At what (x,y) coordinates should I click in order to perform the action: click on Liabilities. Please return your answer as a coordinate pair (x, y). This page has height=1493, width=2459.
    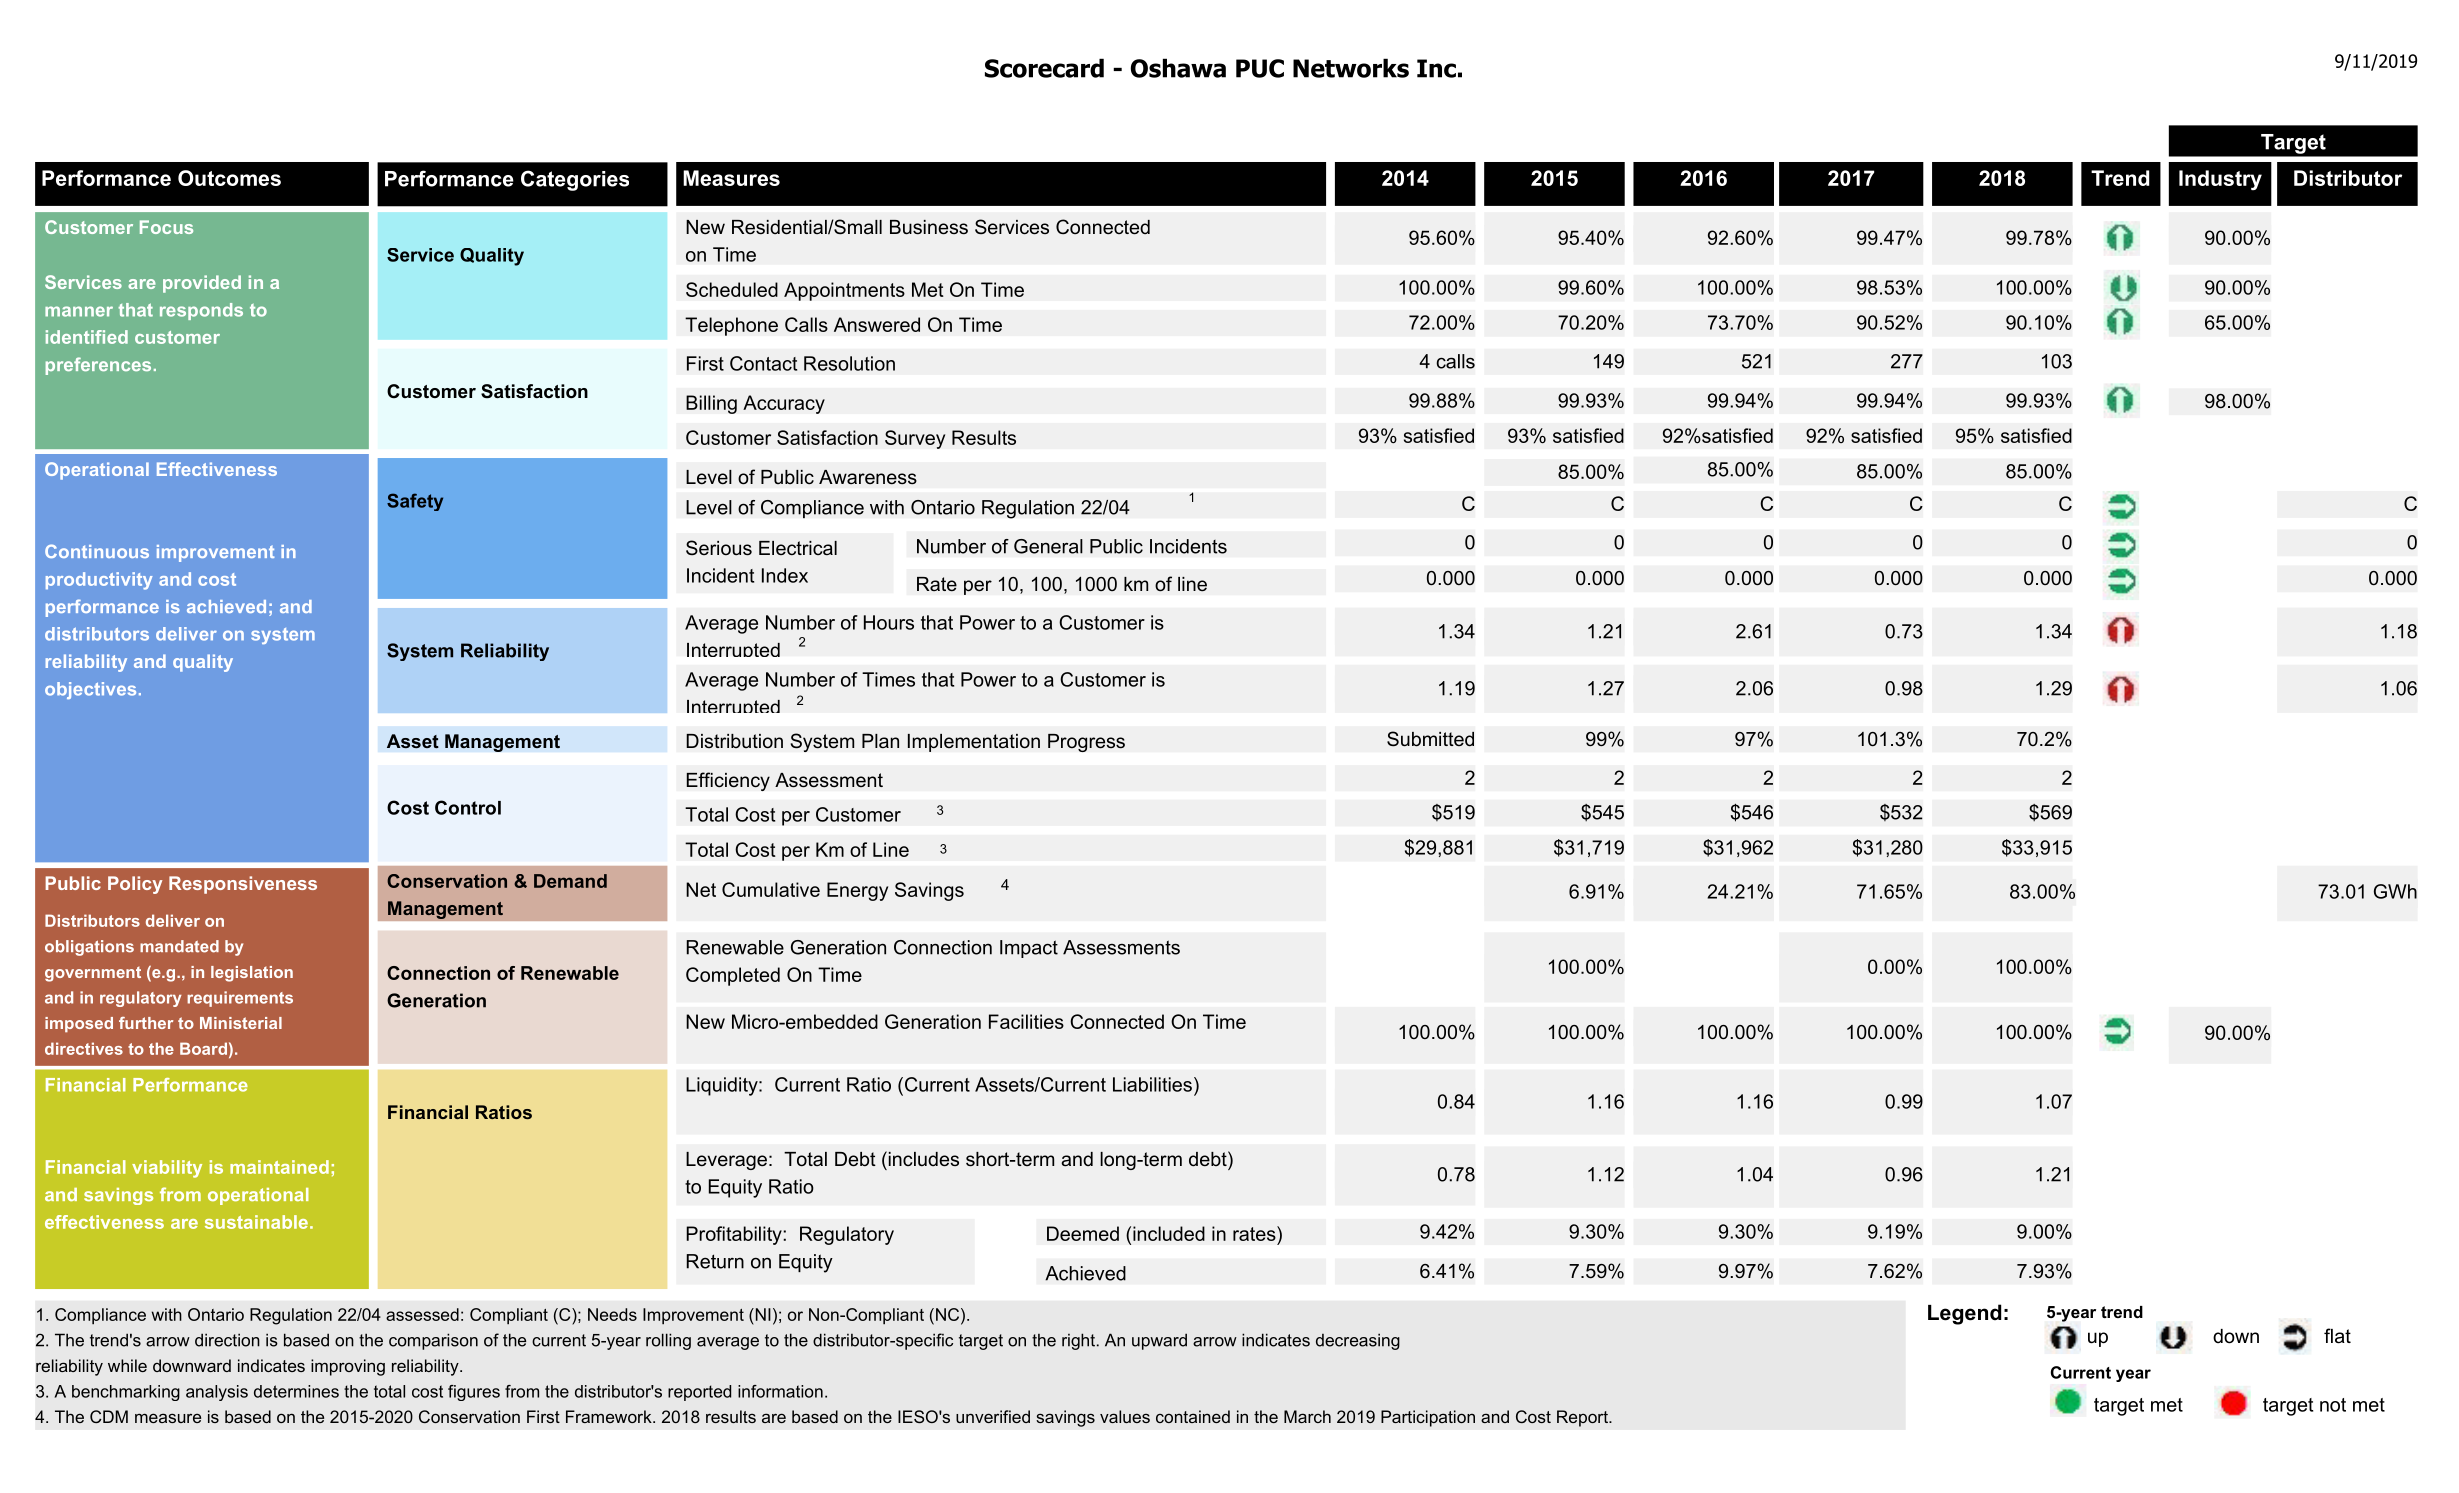
    Looking at the image, I should click on (1152, 1084).
